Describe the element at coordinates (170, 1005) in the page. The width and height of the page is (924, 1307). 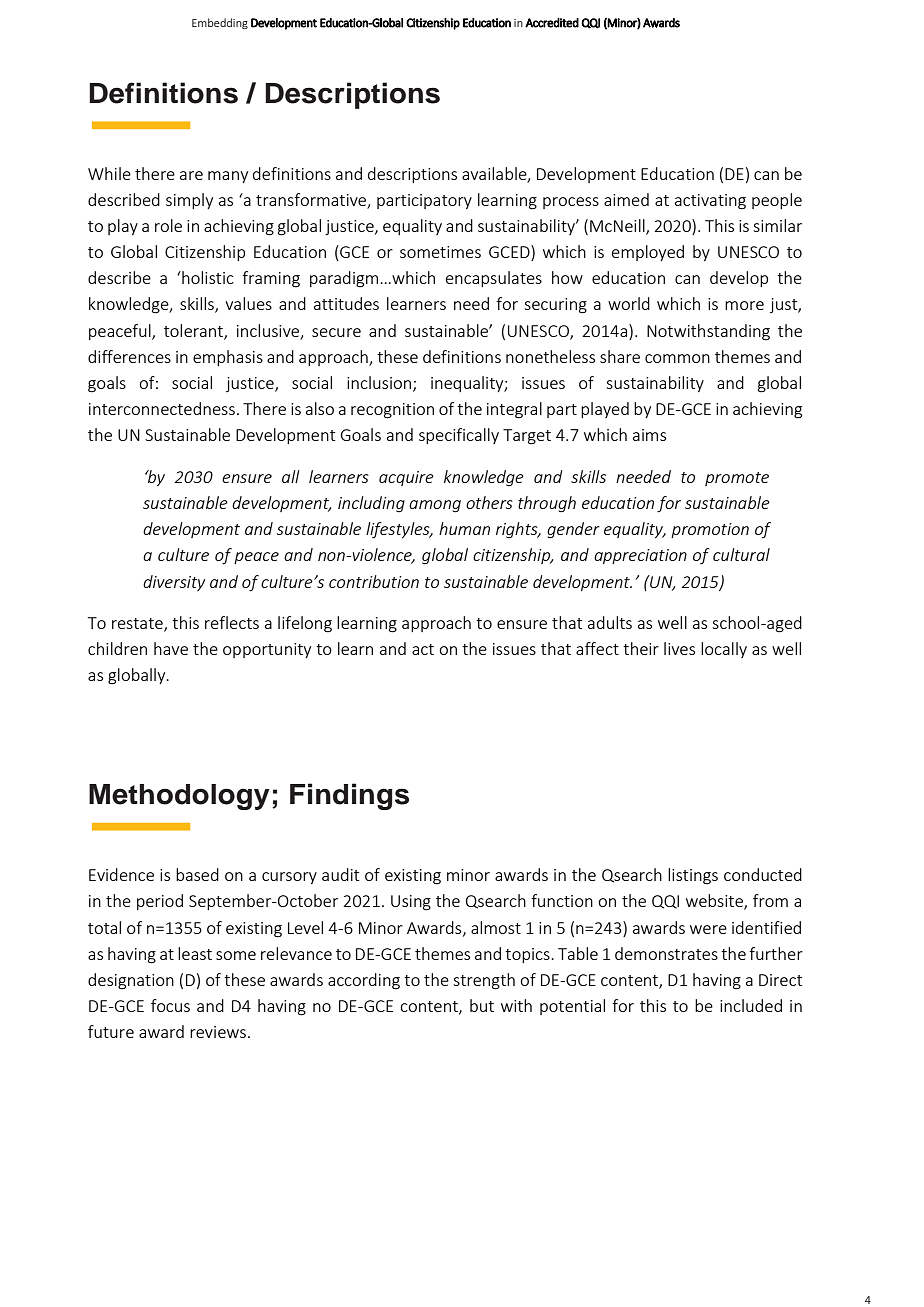
I see `focus` at that location.
